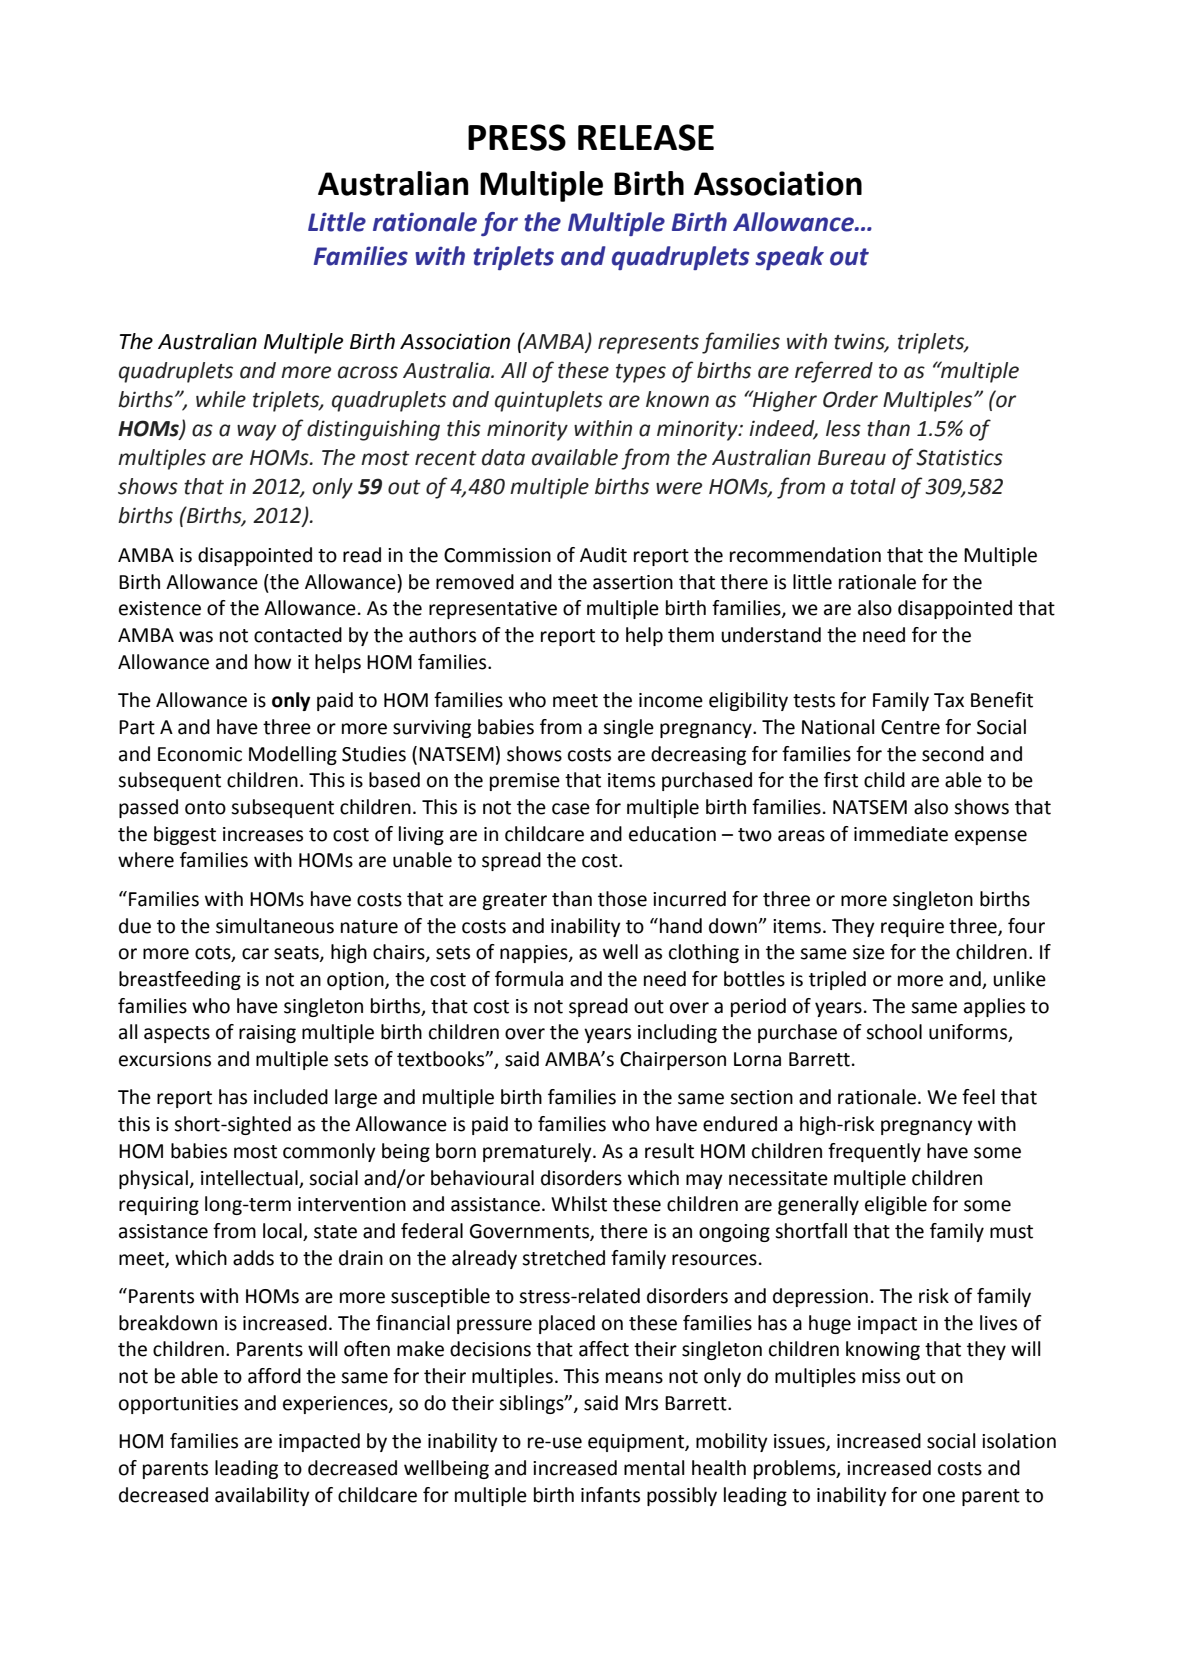 The image size is (1182, 1672). Describe the element at coordinates (603, 555) in the image. I see `Audit` at that location.
